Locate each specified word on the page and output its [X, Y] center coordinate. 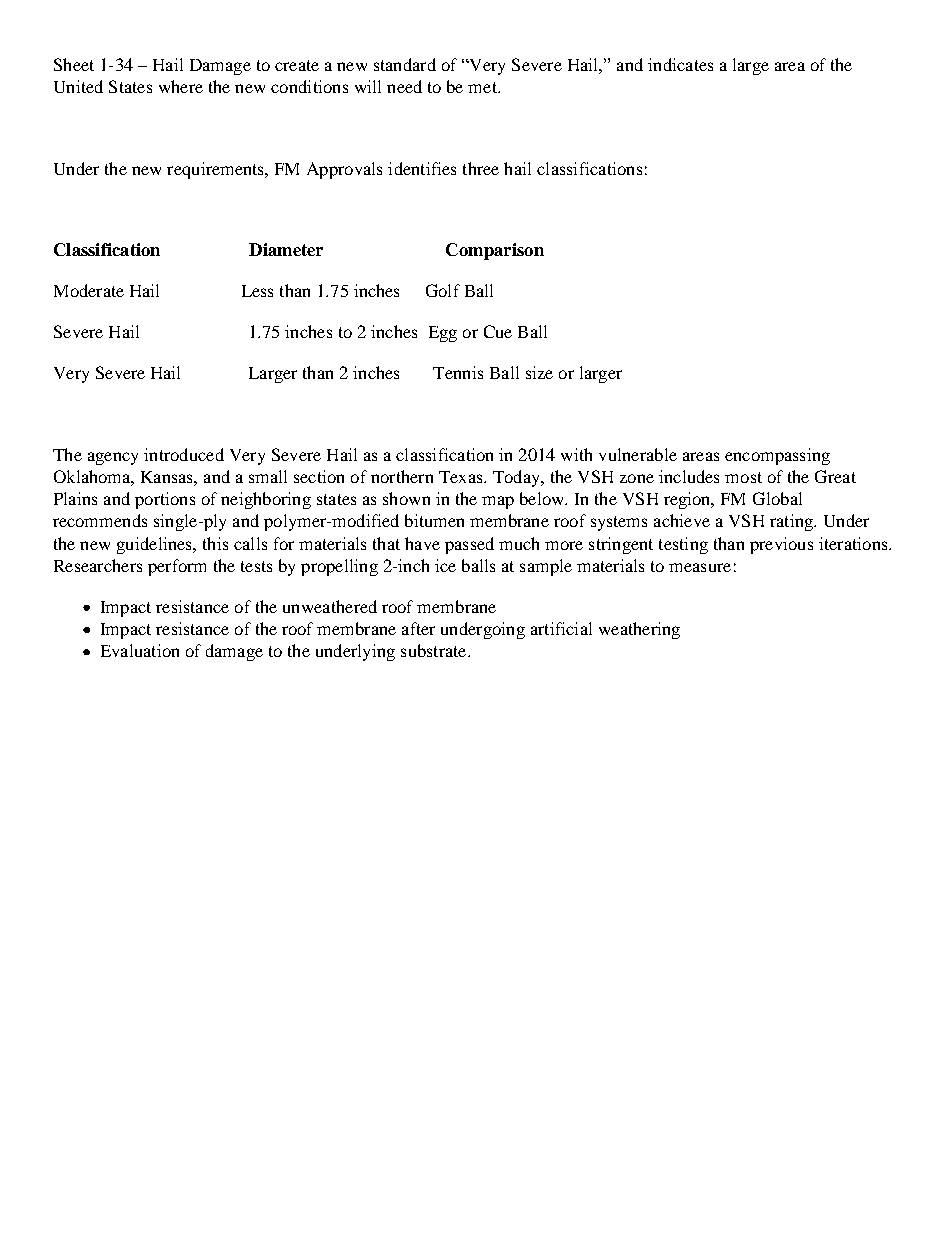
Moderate [89, 290]
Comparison [495, 251]
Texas [462, 477]
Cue [498, 331]
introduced [184, 454]
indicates [680, 64]
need [404, 86]
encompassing [777, 456]
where [181, 86]
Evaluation [140, 650]
